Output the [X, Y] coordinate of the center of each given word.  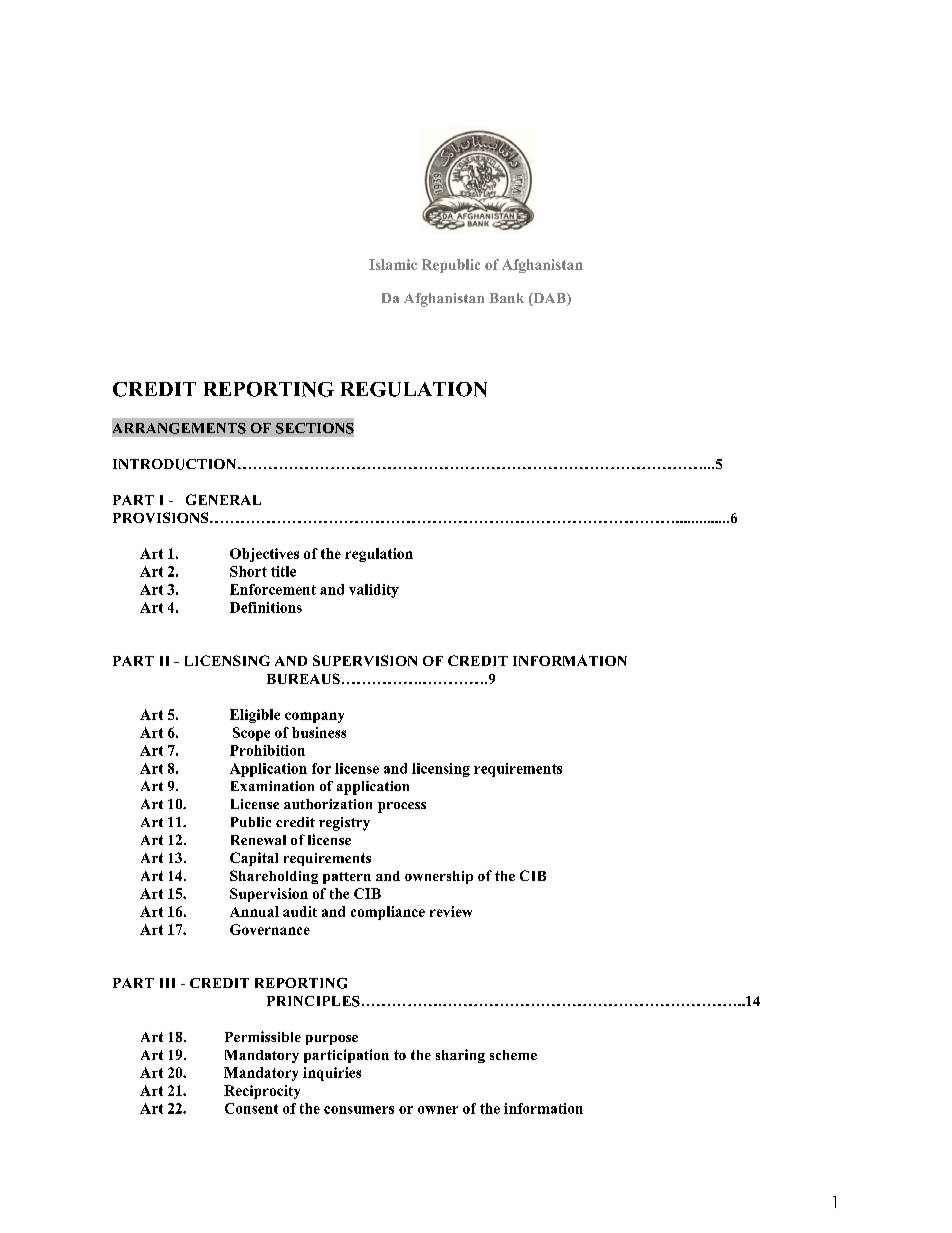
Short [248, 571]
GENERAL [223, 499]
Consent [251, 1108]
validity [374, 591]
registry [344, 824]
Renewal [258, 840]
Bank [507, 298]
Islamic [393, 264]
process [402, 807]
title [283, 571]
